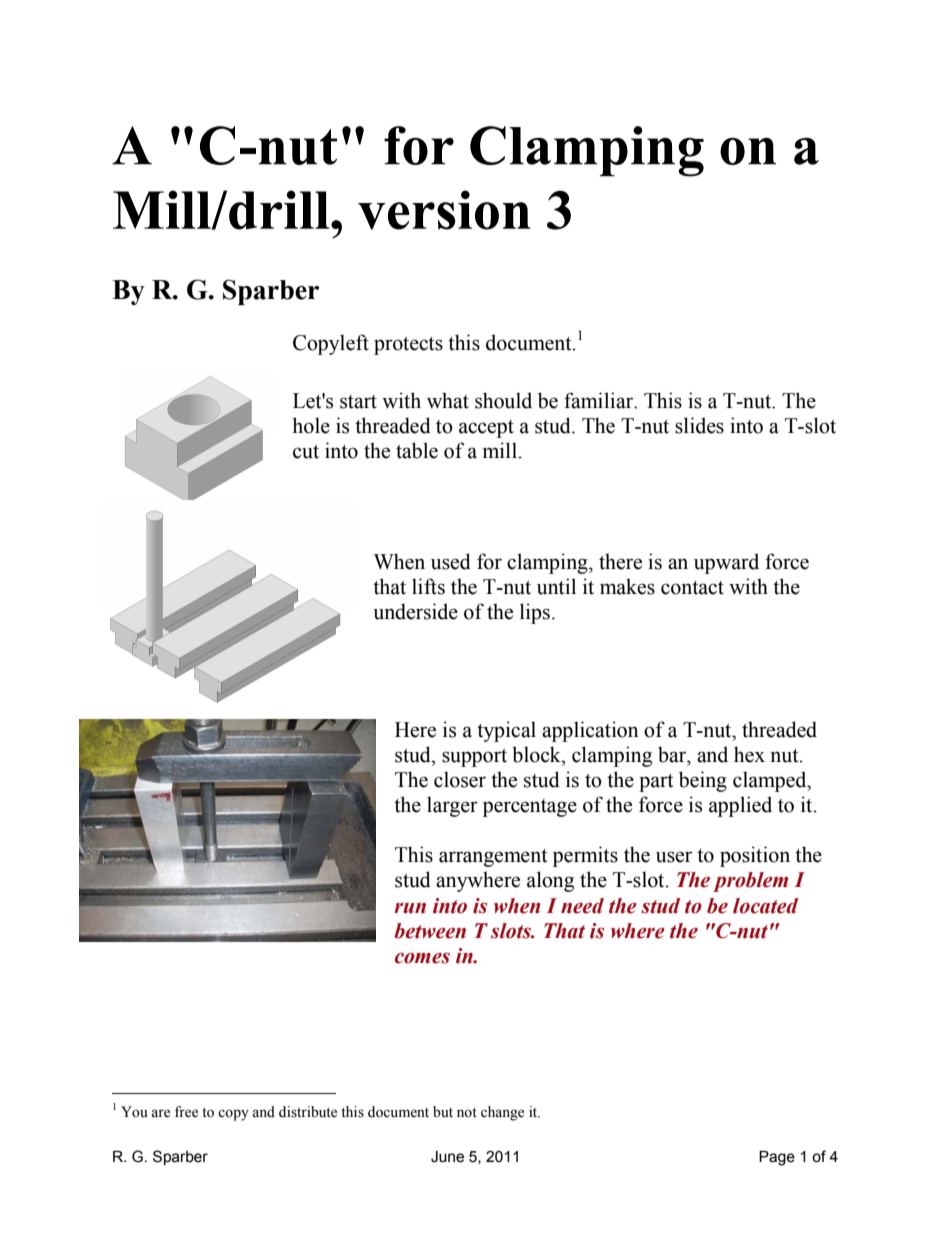  I want to click on hex, so click(749, 754).
